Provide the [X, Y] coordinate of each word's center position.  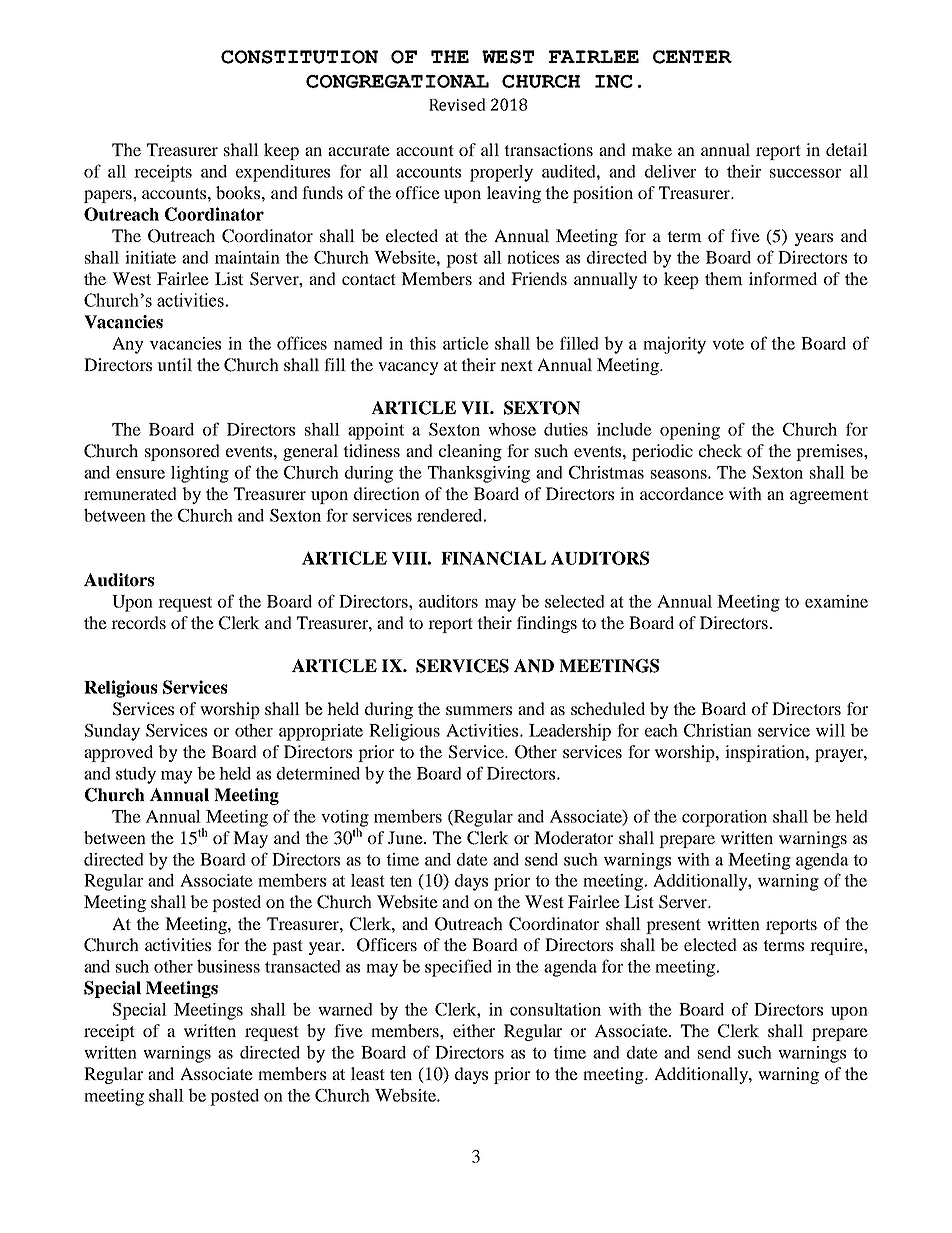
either [474, 1030]
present [673, 926]
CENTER [692, 57]
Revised [457, 104]
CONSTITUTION [299, 57]
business [228, 966]
